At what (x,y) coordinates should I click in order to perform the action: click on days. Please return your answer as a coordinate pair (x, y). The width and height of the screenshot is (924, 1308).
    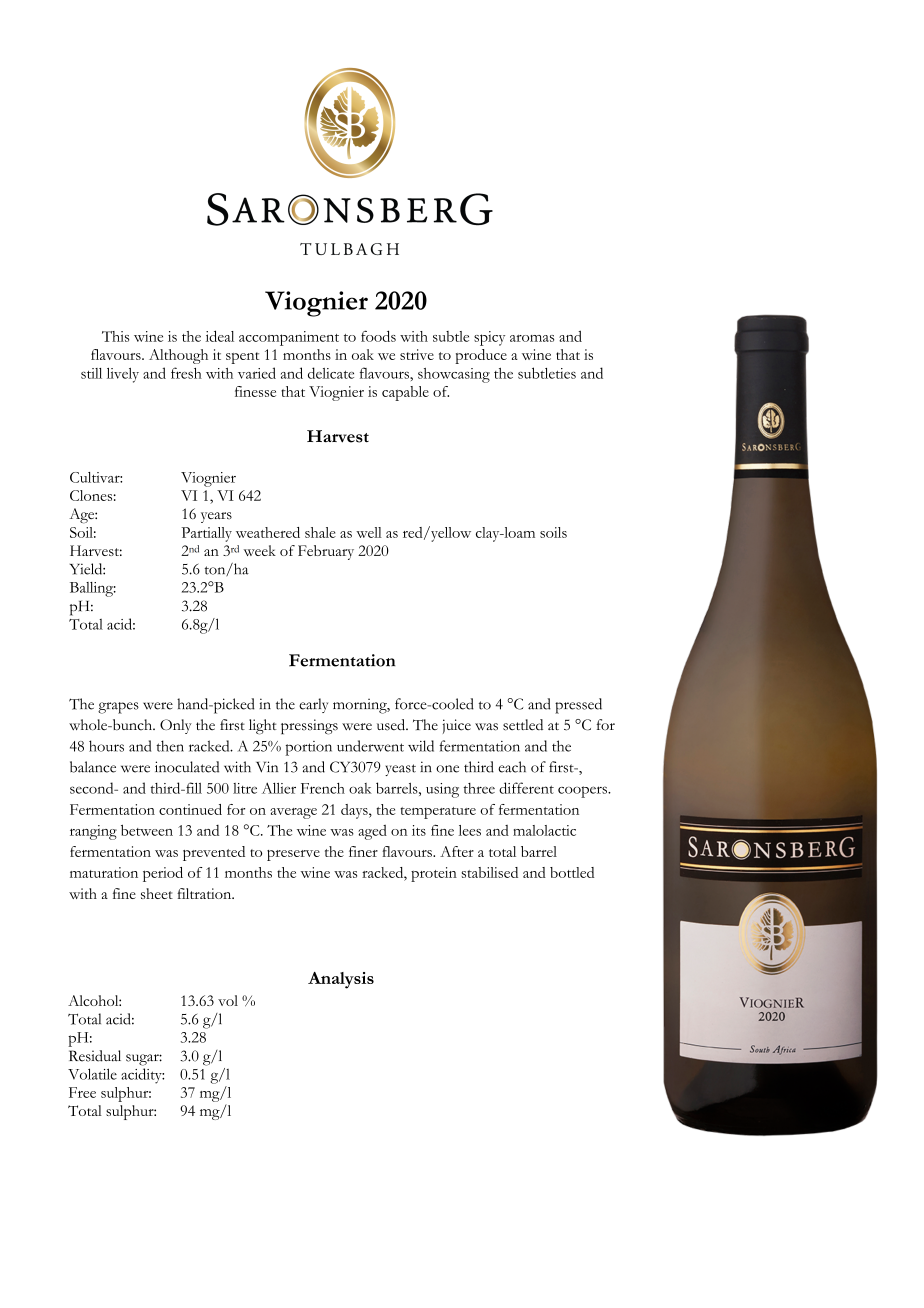
    Looking at the image, I should click on (355, 811).
